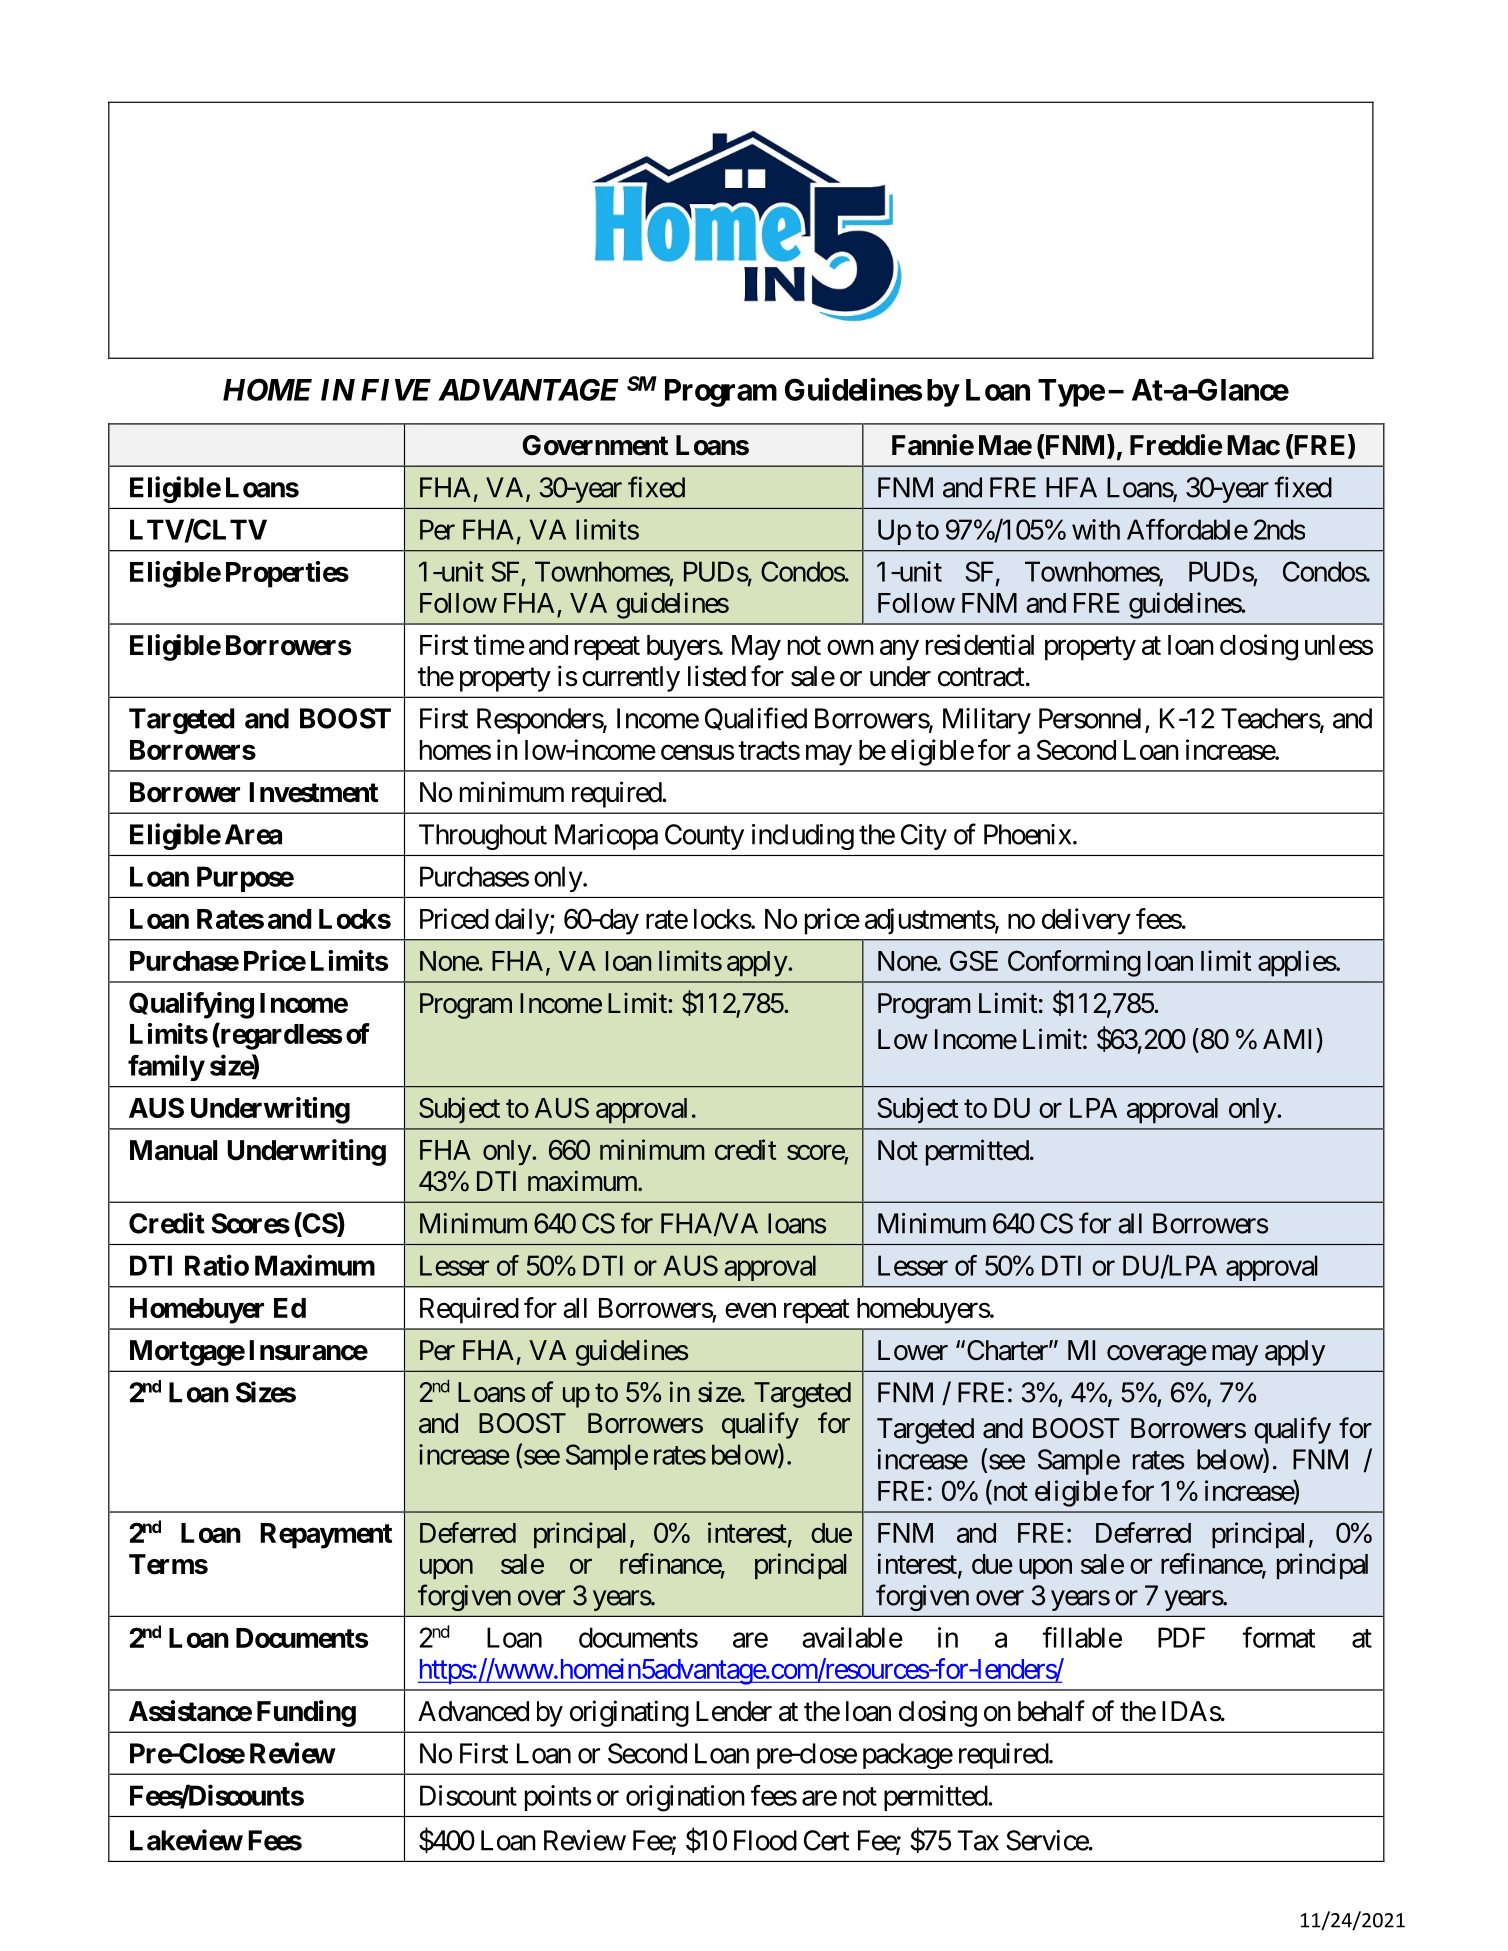  What do you see at coordinates (1071, 487) in the image?
I see `HFA` at bounding box center [1071, 487].
